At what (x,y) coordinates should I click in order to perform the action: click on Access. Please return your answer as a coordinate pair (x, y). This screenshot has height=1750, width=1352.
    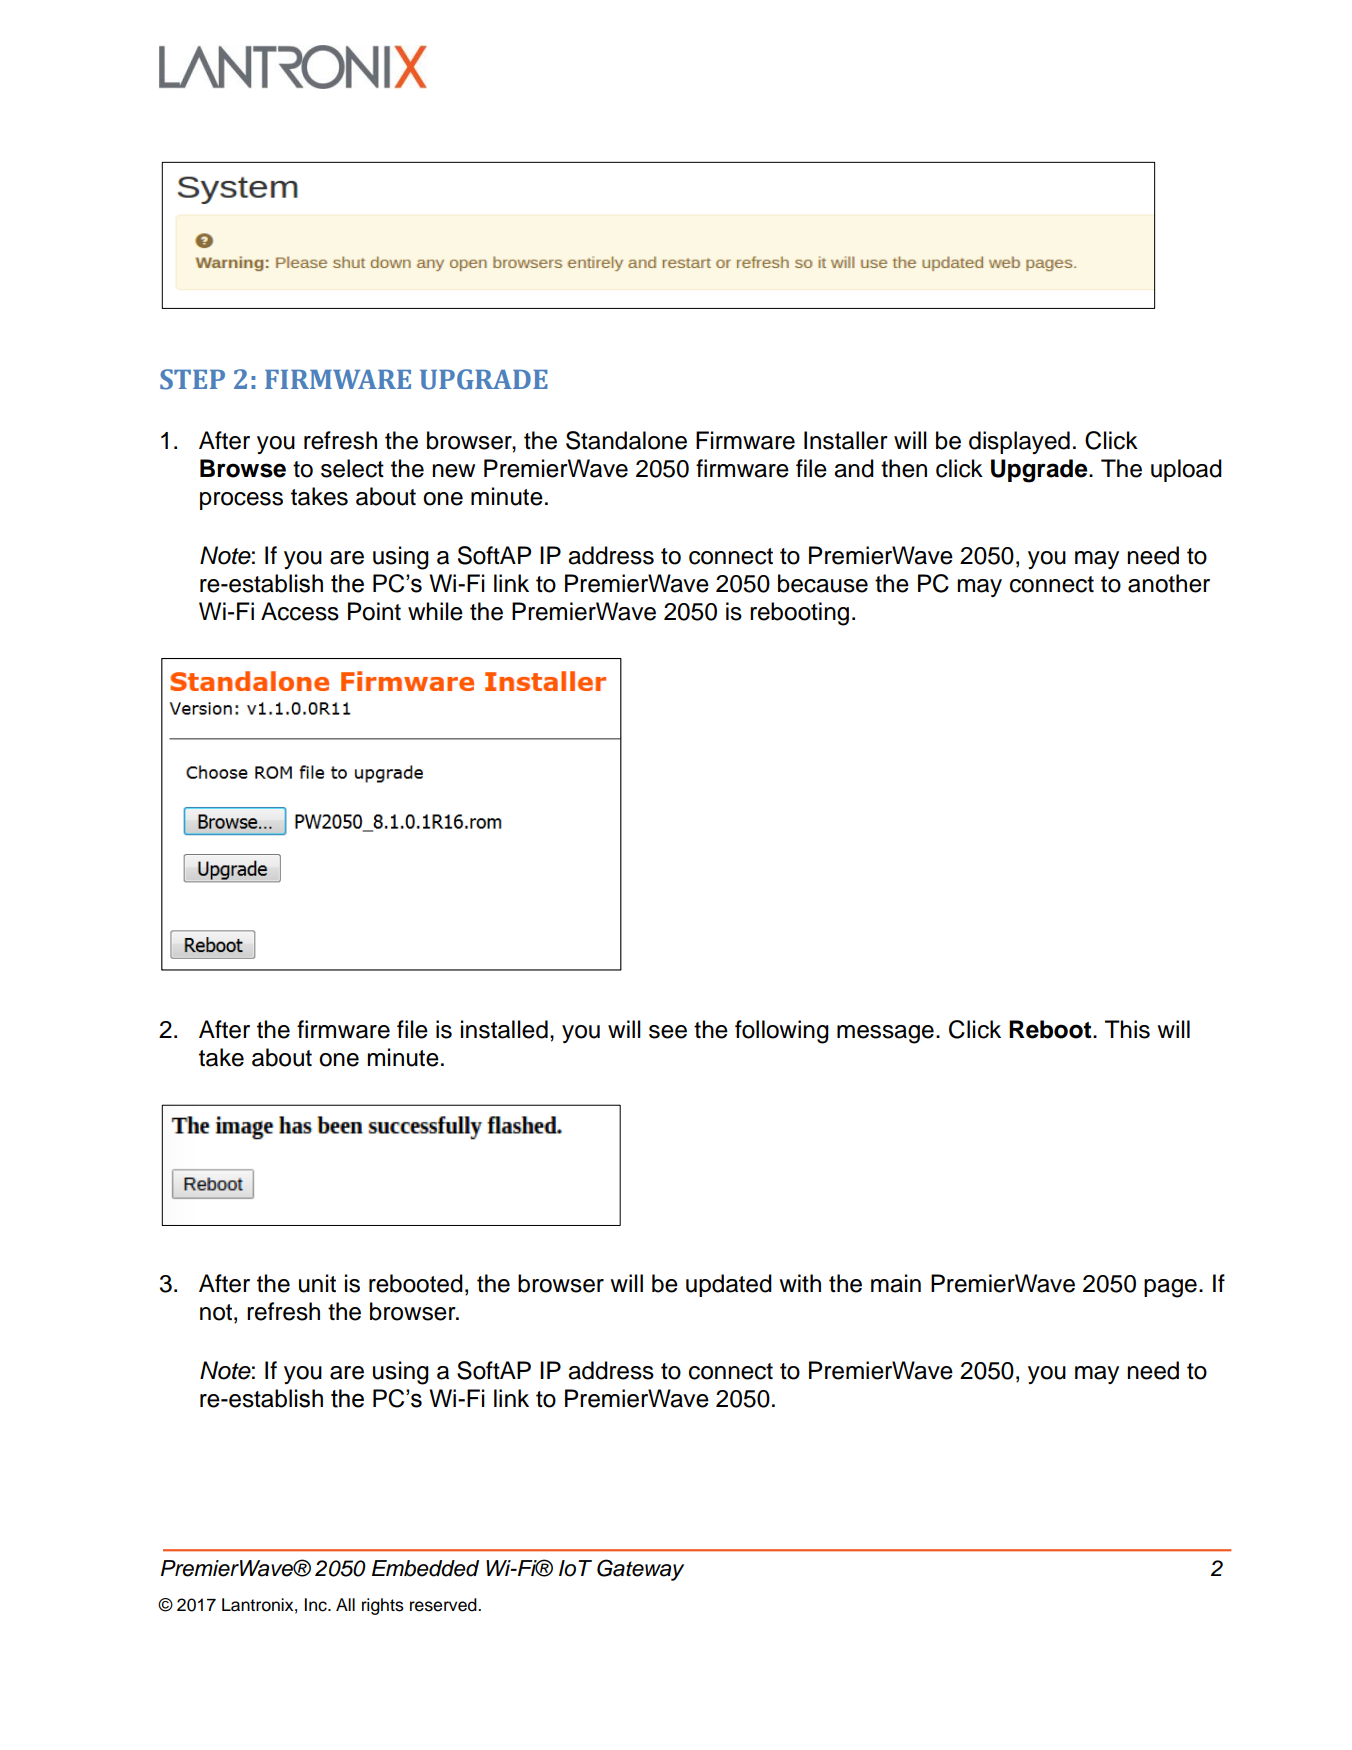
    Looking at the image, I should click on (300, 611).
